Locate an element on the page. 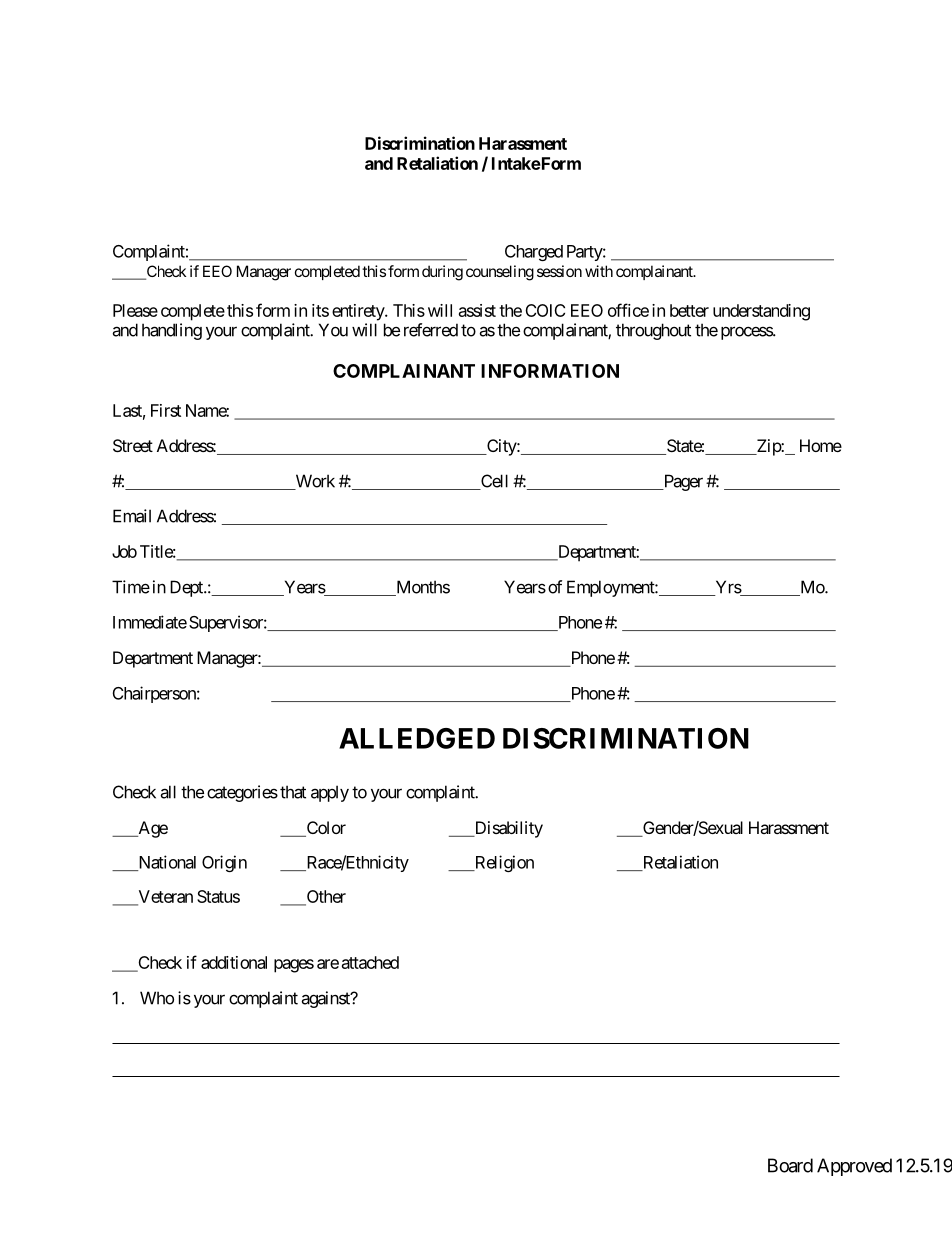  Cell is located at coordinates (493, 482).
